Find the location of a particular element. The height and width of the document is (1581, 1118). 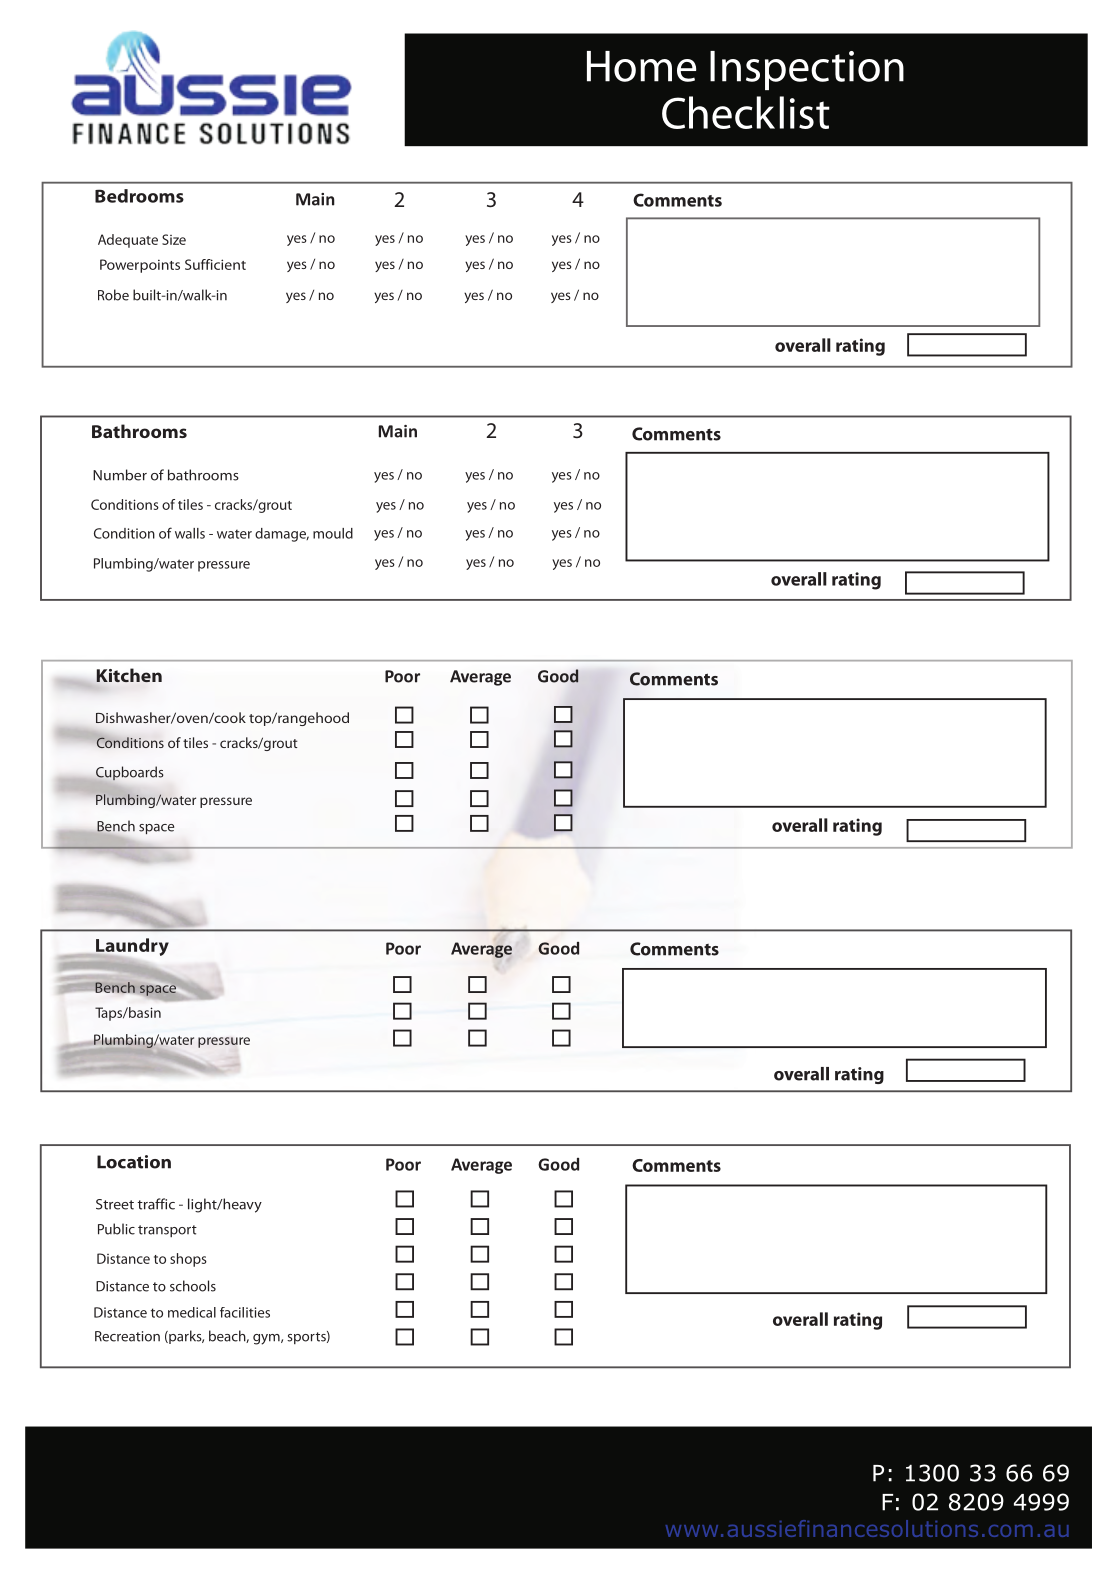

Bedrooms is located at coordinates (139, 196).
